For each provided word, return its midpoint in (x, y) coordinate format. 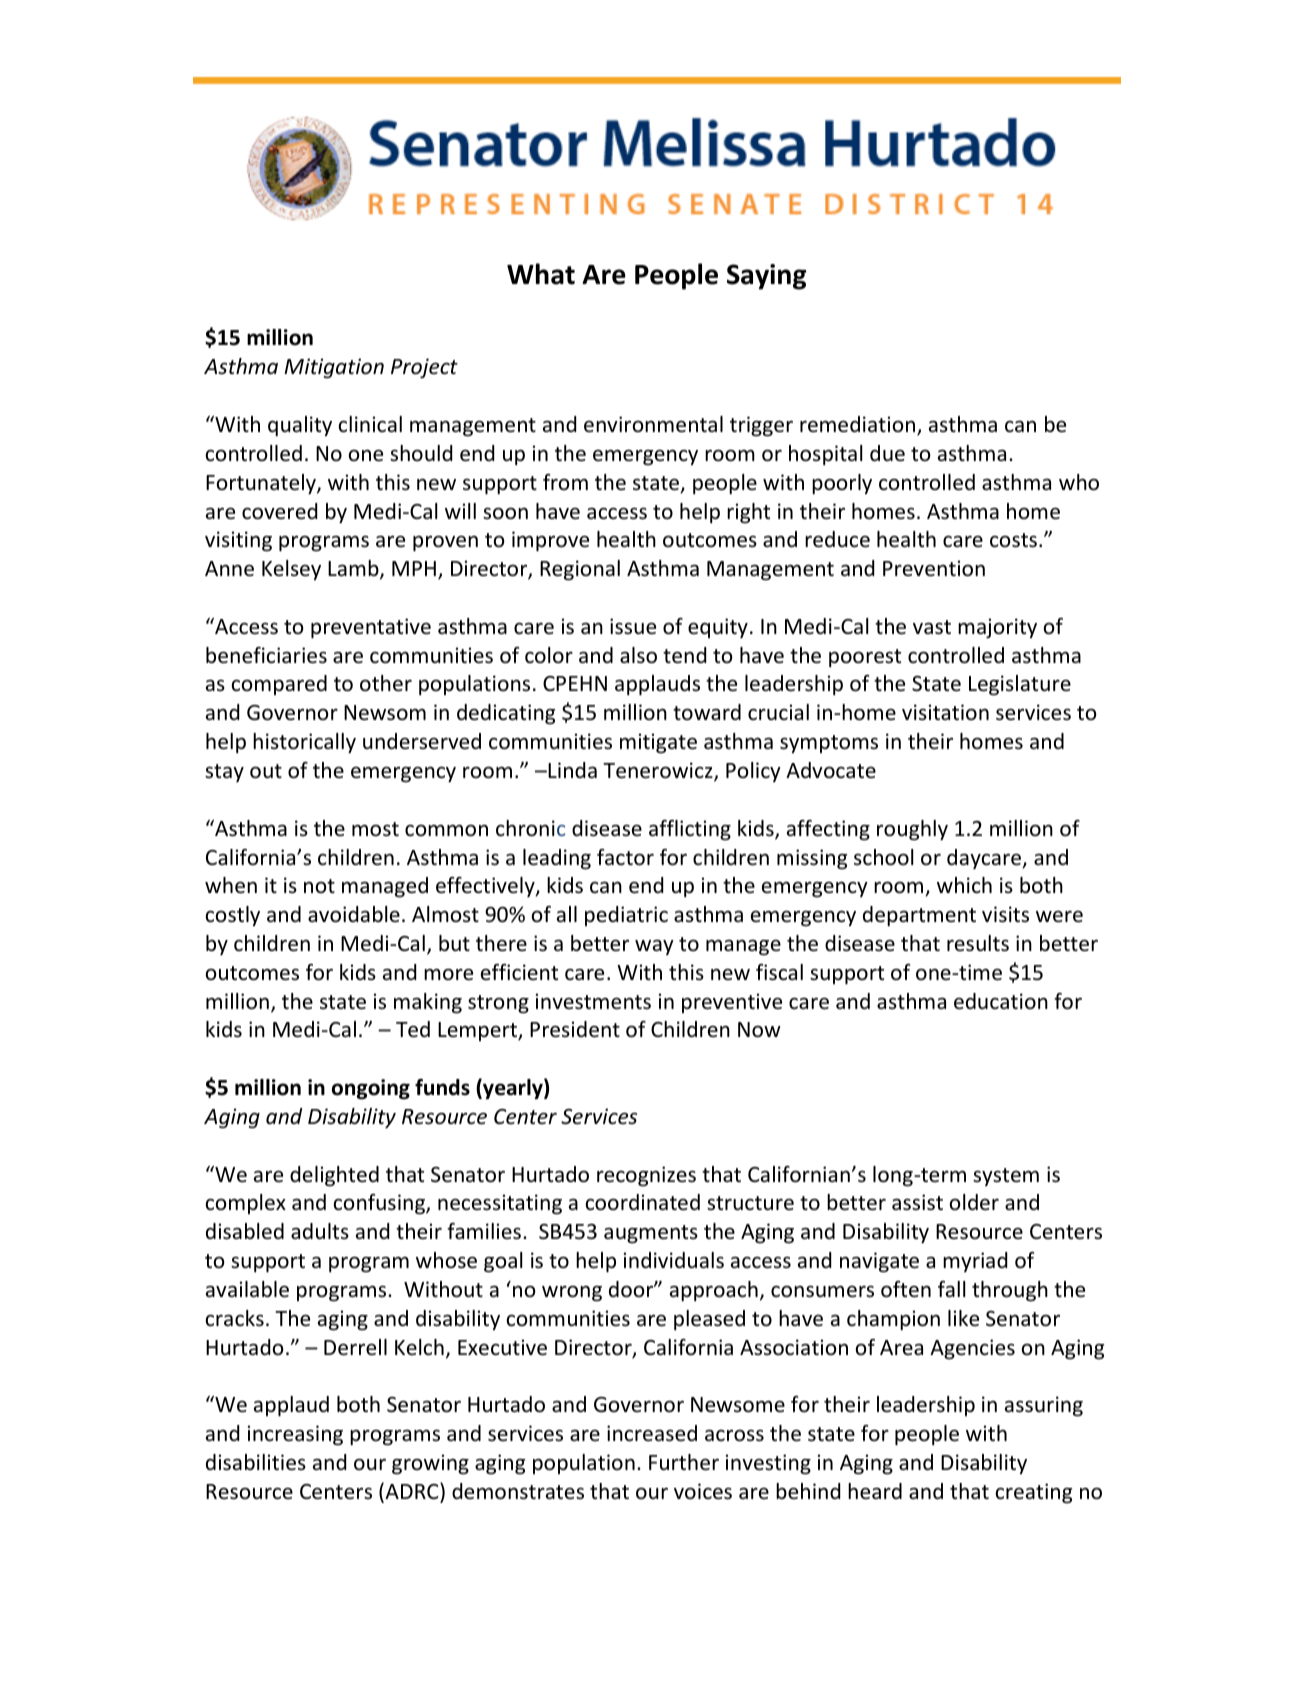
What (541, 274)
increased (652, 1433)
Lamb (354, 569)
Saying (766, 277)
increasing (295, 1435)
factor (625, 857)
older (974, 1202)
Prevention (934, 568)
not (319, 886)
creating (1034, 1493)
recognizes (646, 1176)
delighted (334, 1176)
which (964, 885)
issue (633, 626)
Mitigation (334, 368)
